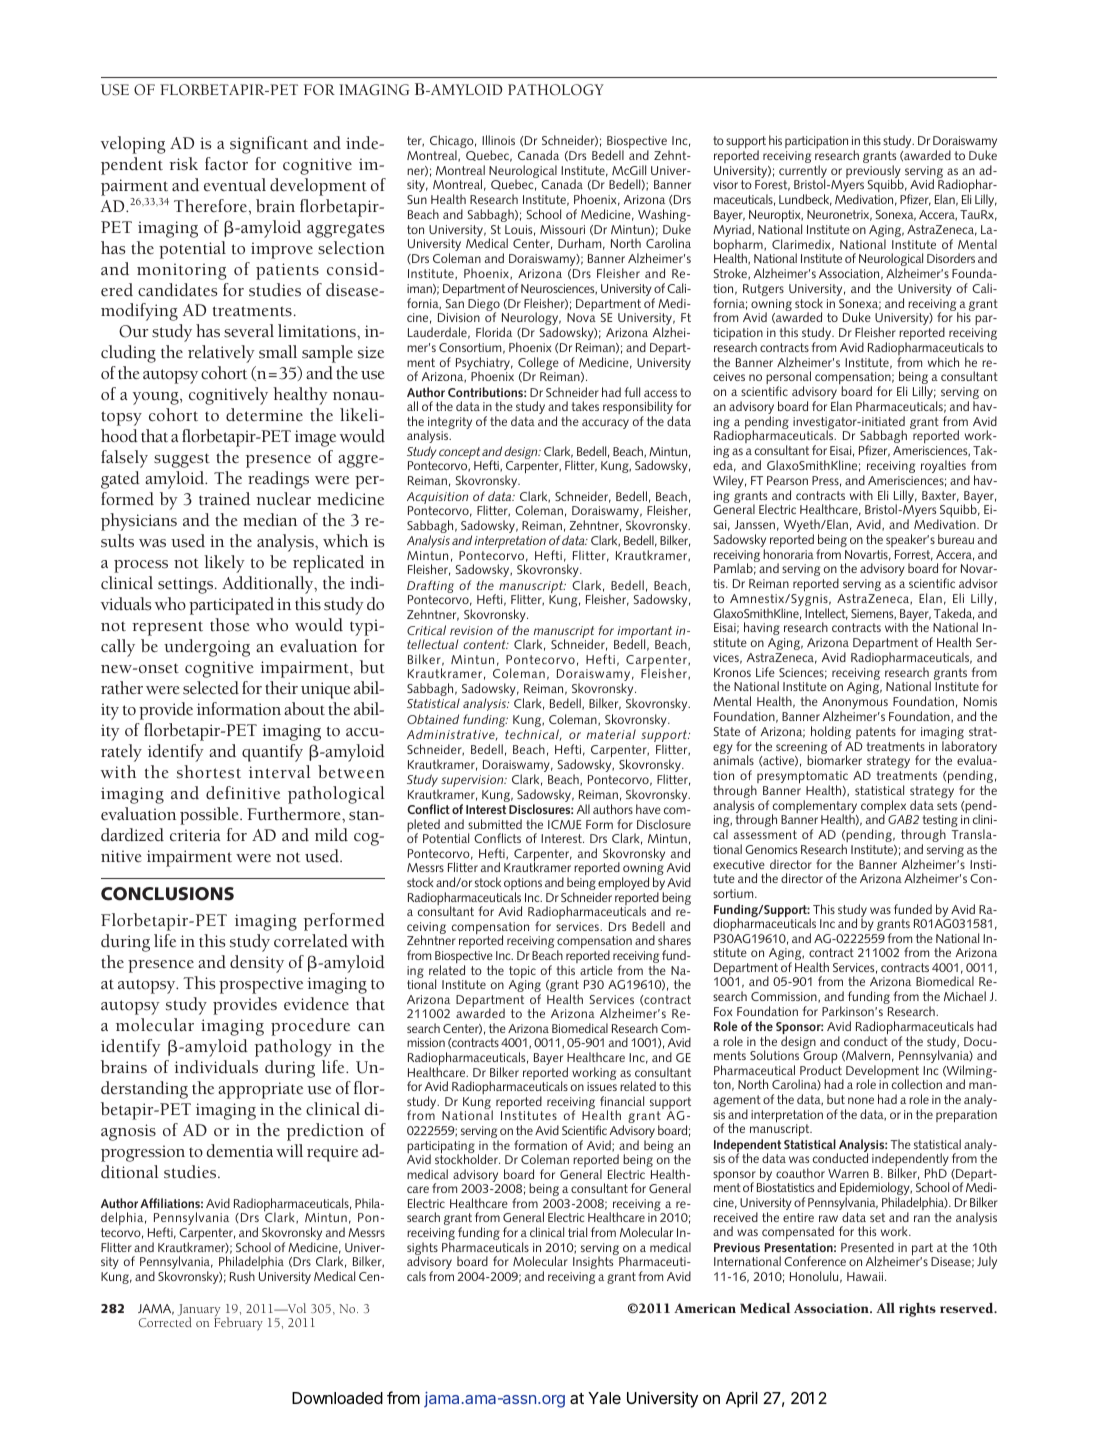  I want to click on February, so click(238, 1323).
